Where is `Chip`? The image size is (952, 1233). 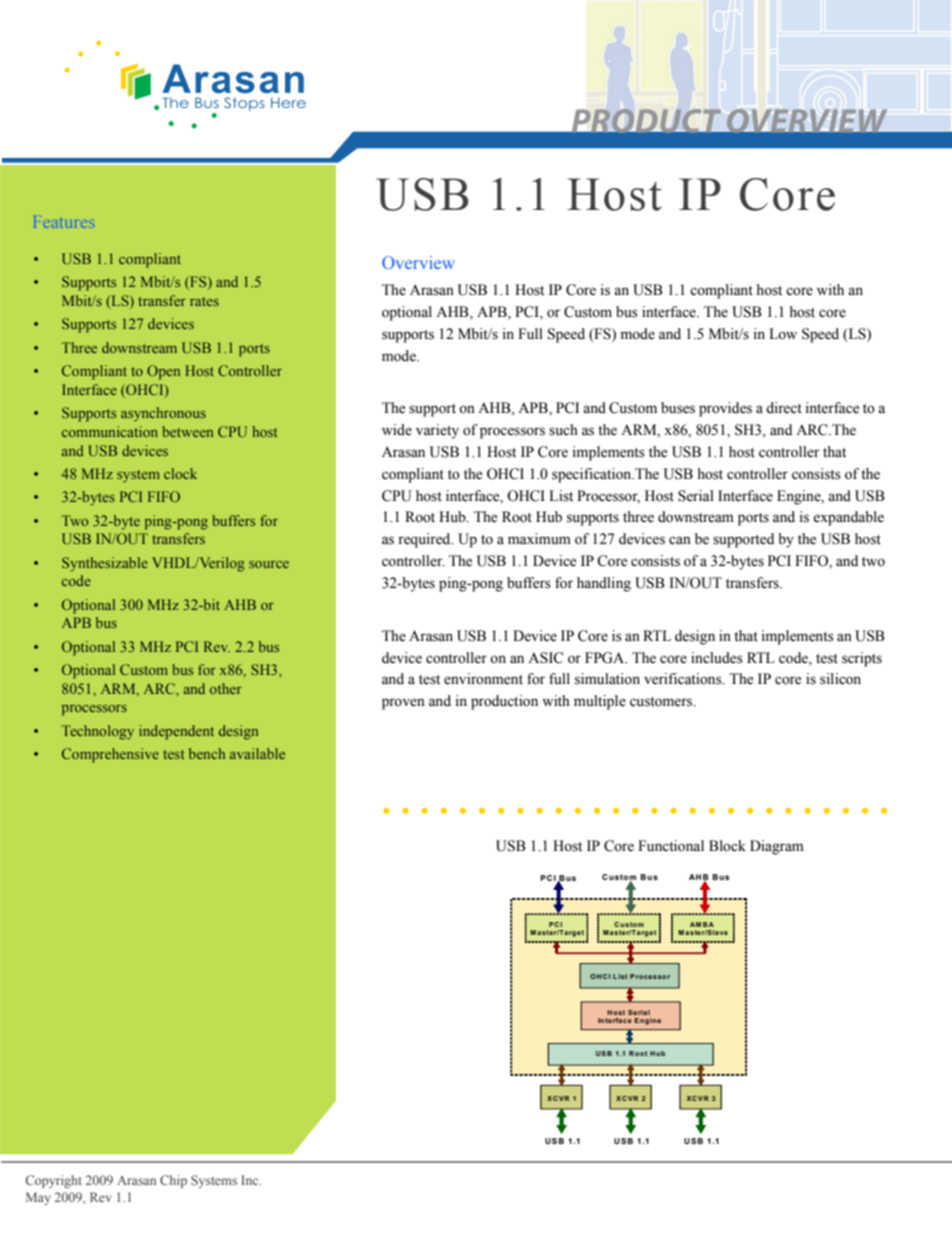
Chip is located at coordinates (173, 1181).
